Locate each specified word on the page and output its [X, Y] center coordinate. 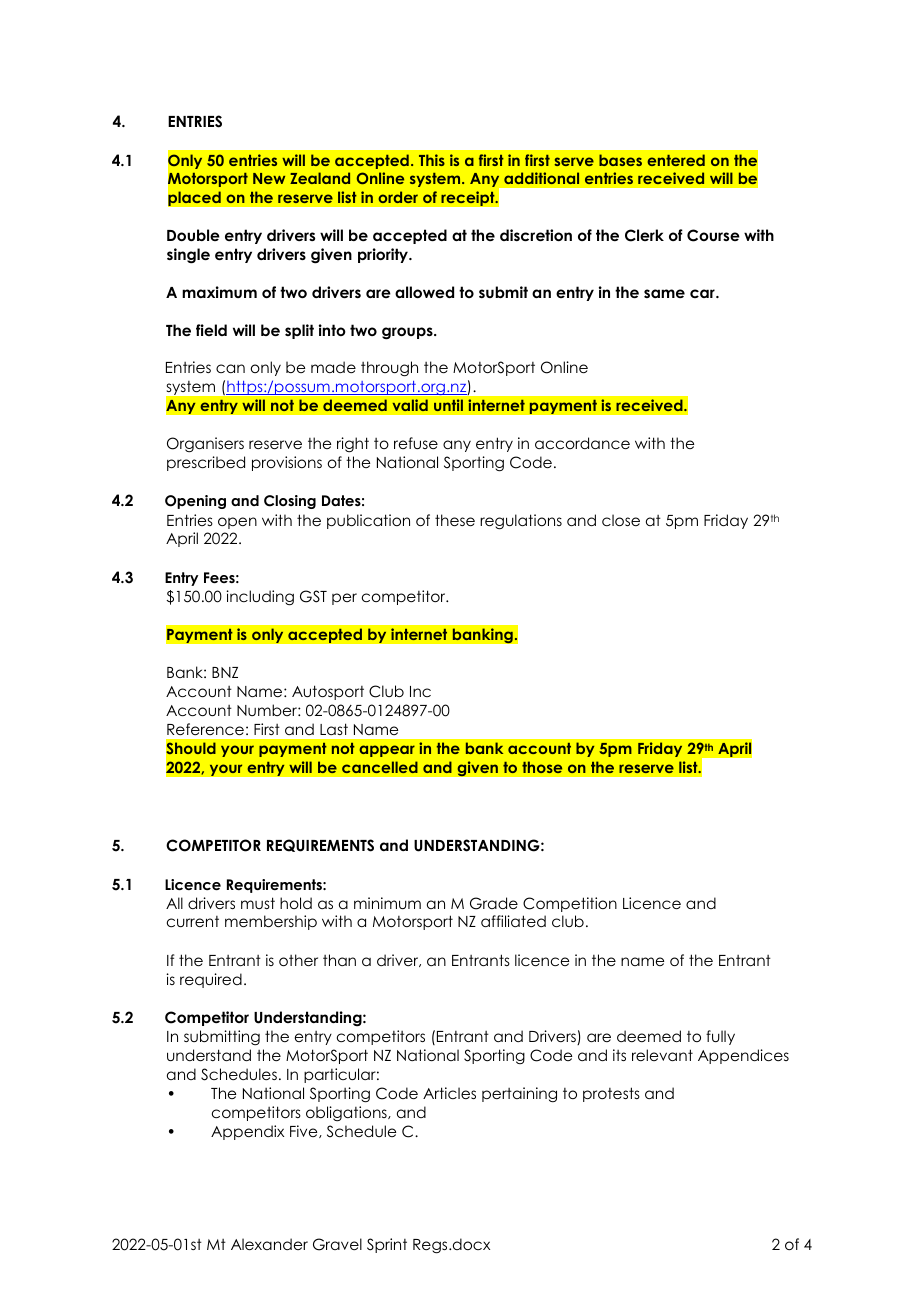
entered [676, 160]
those [542, 767]
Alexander [269, 1244]
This [432, 160]
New [269, 178]
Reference [205, 729]
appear [387, 751]
